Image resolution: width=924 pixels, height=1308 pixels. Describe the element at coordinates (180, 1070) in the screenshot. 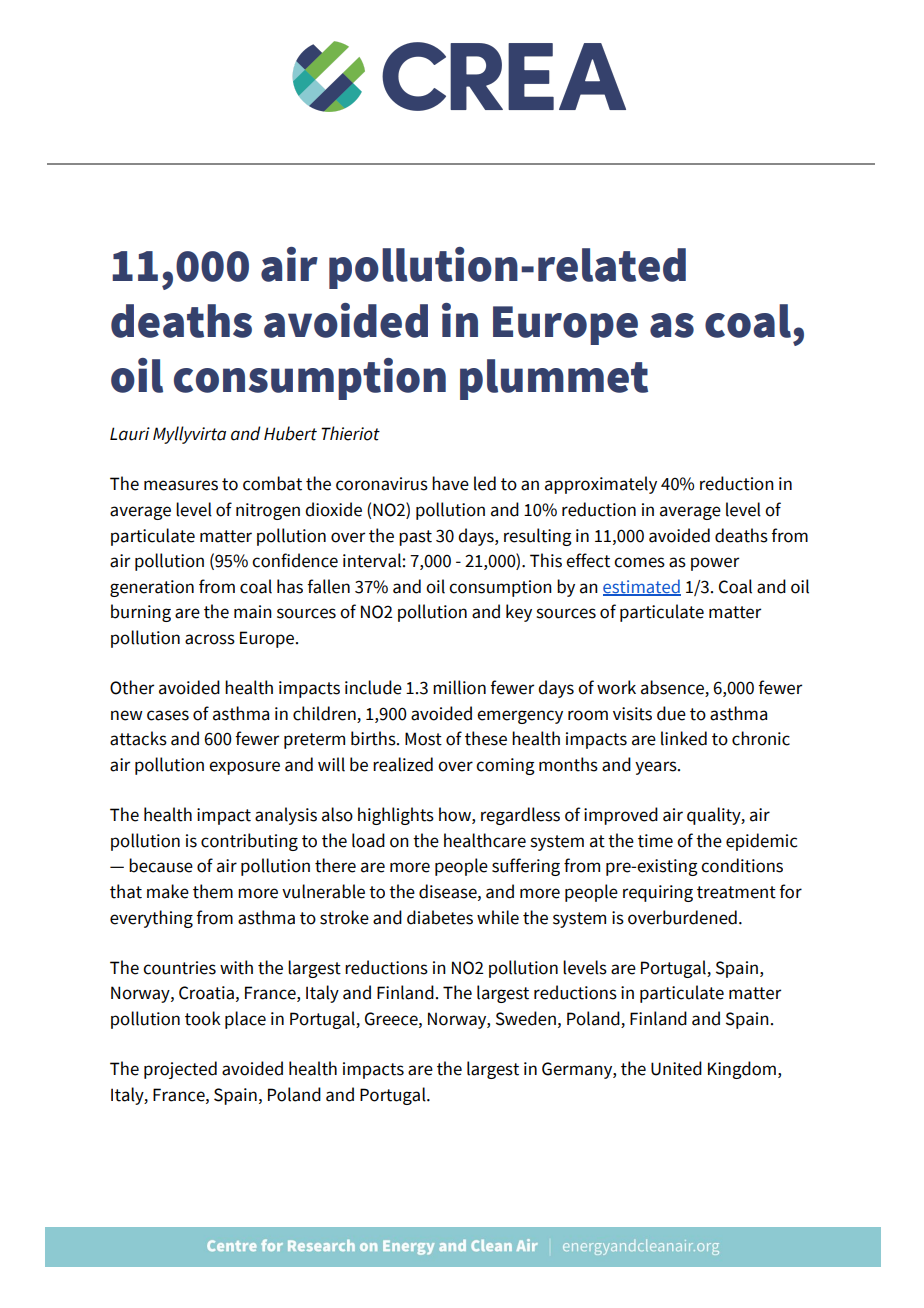

I see `projected` at that location.
